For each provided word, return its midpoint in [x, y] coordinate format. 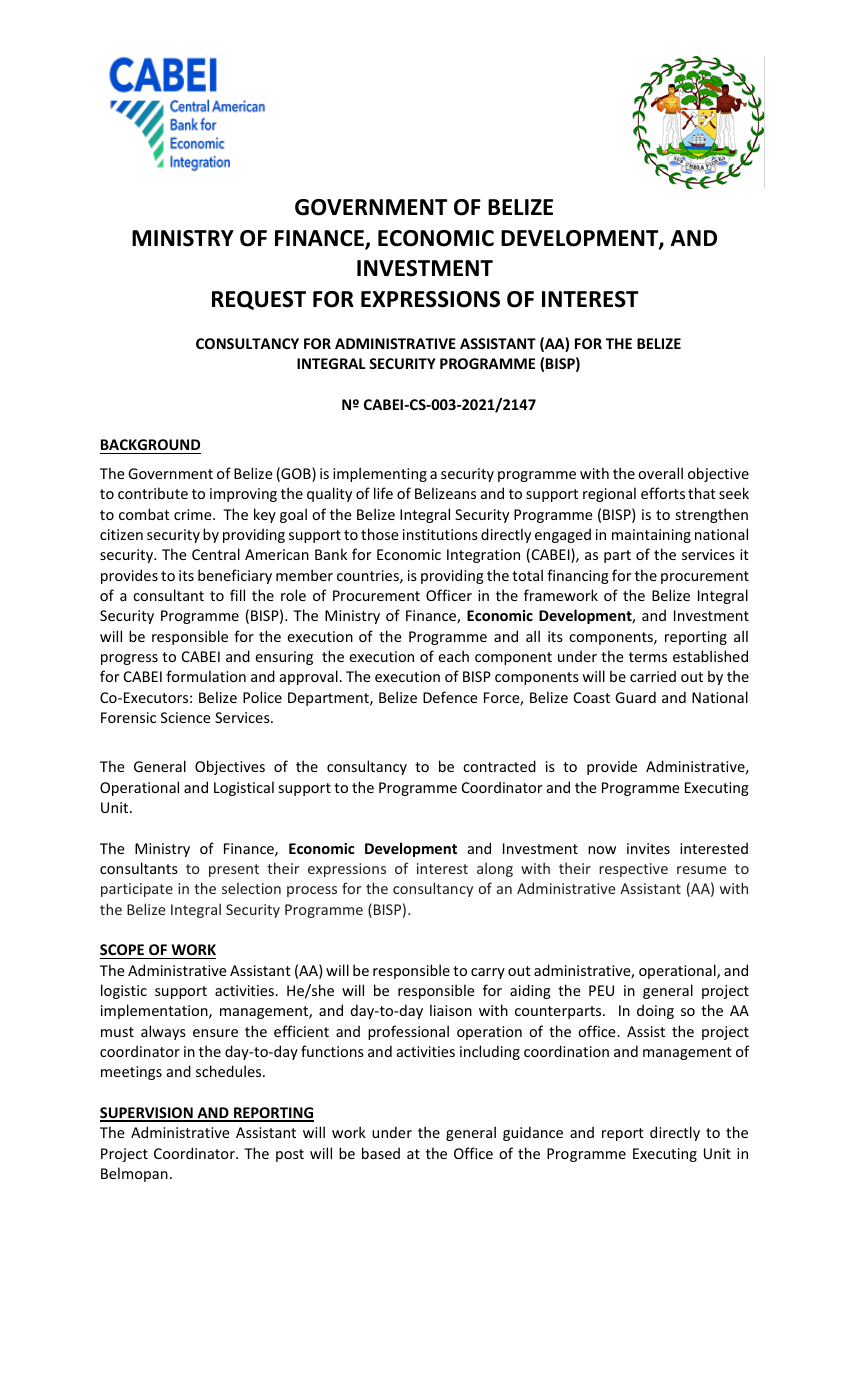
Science [186, 717]
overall [660, 473]
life [383, 493]
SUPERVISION [147, 1114]
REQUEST [259, 300]
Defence [450, 697]
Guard [635, 697]
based [381, 1153]
